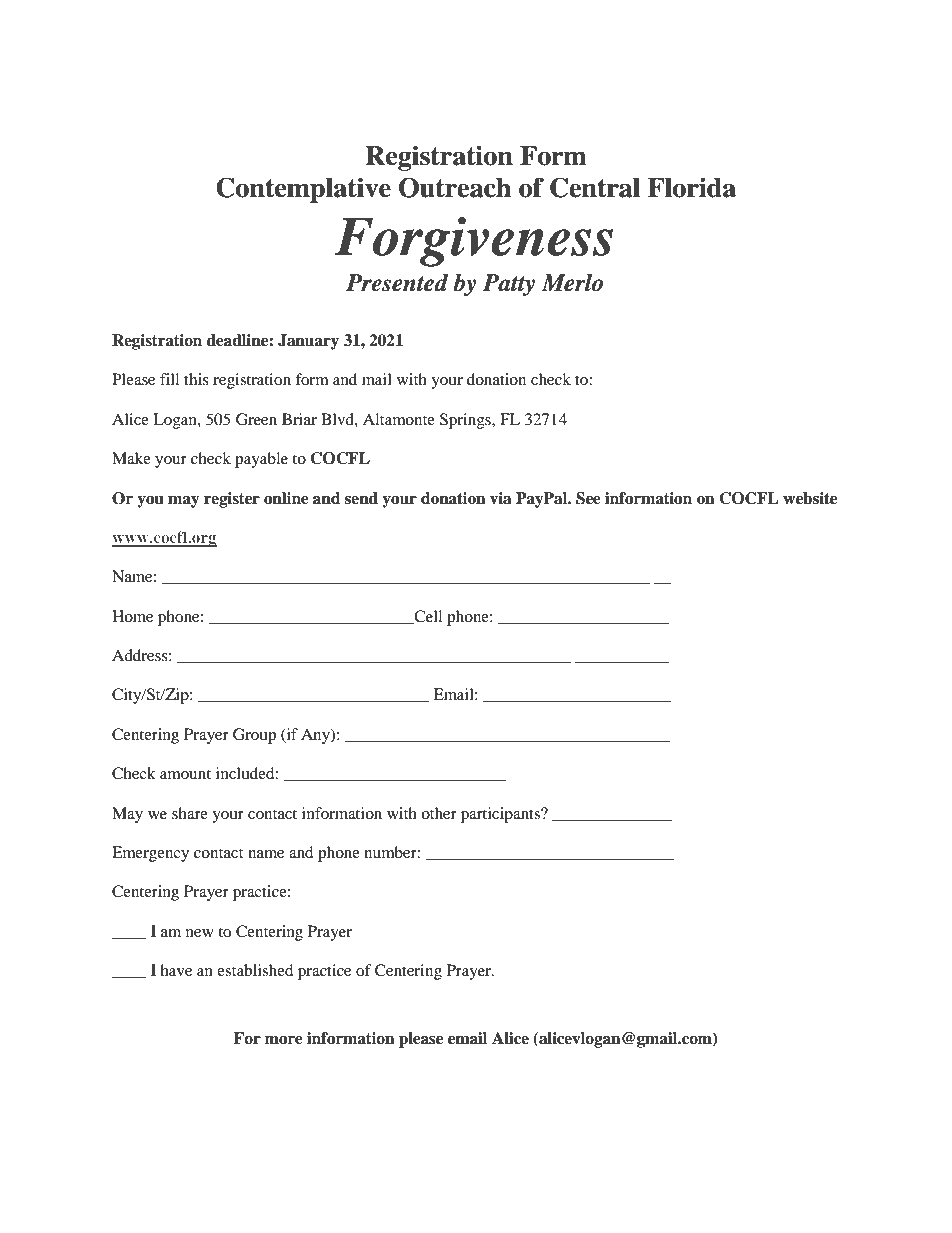  I want to click on Outreach, so click(455, 187).
